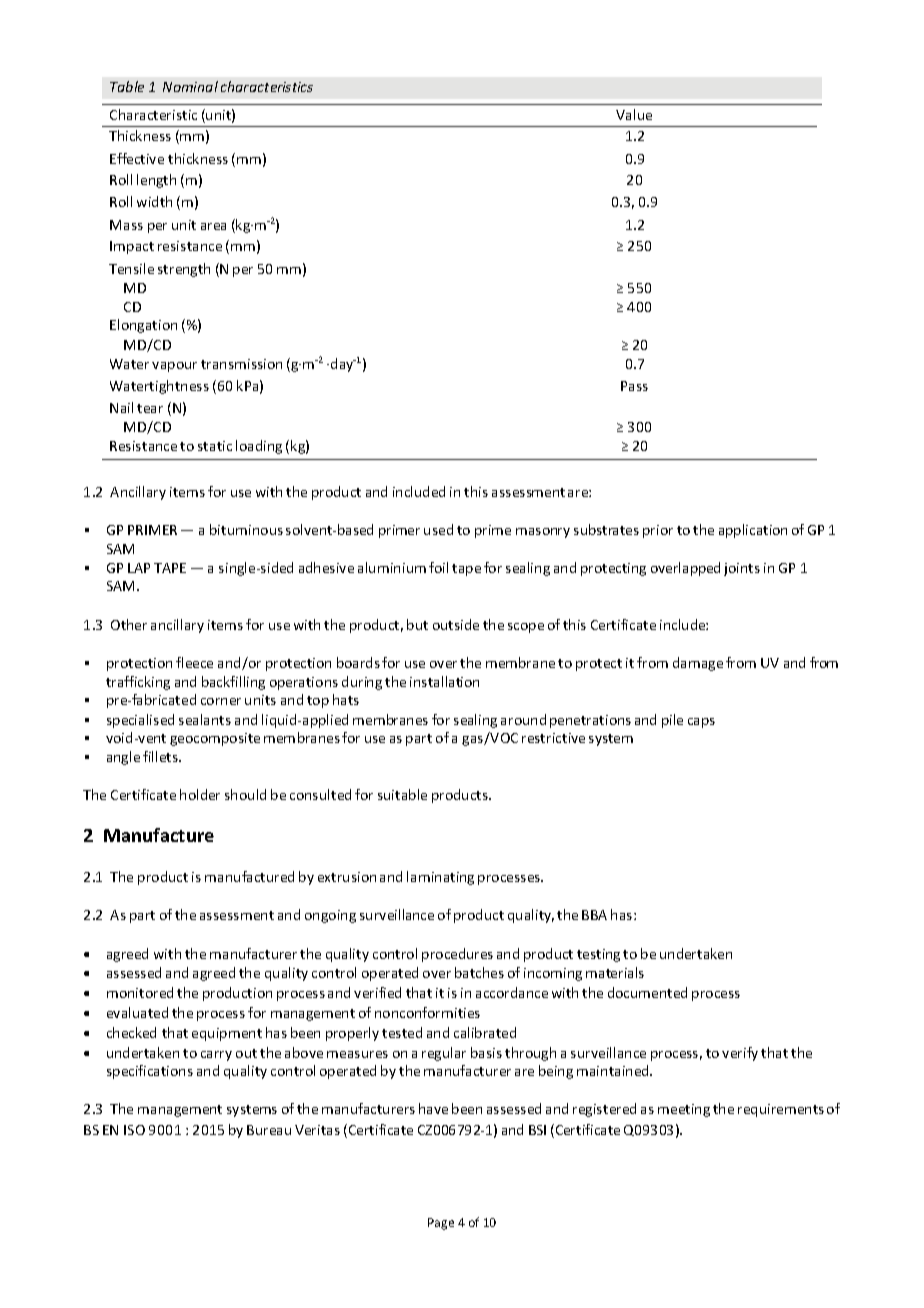 The image size is (924, 1308). Describe the element at coordinates (190, 86) in the screenshot. I see `Nominal` at that location.
